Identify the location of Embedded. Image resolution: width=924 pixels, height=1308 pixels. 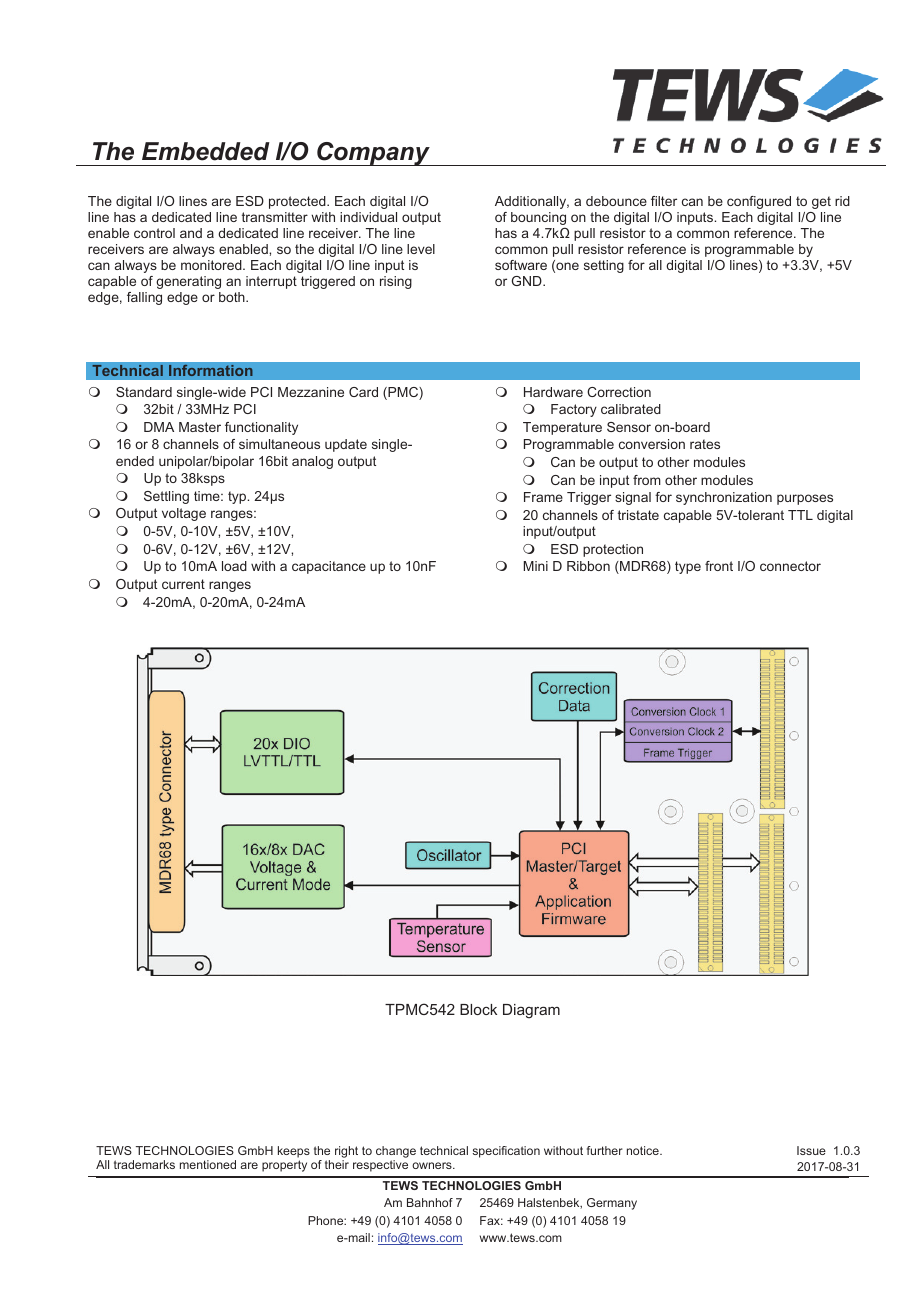
(206, 151).
